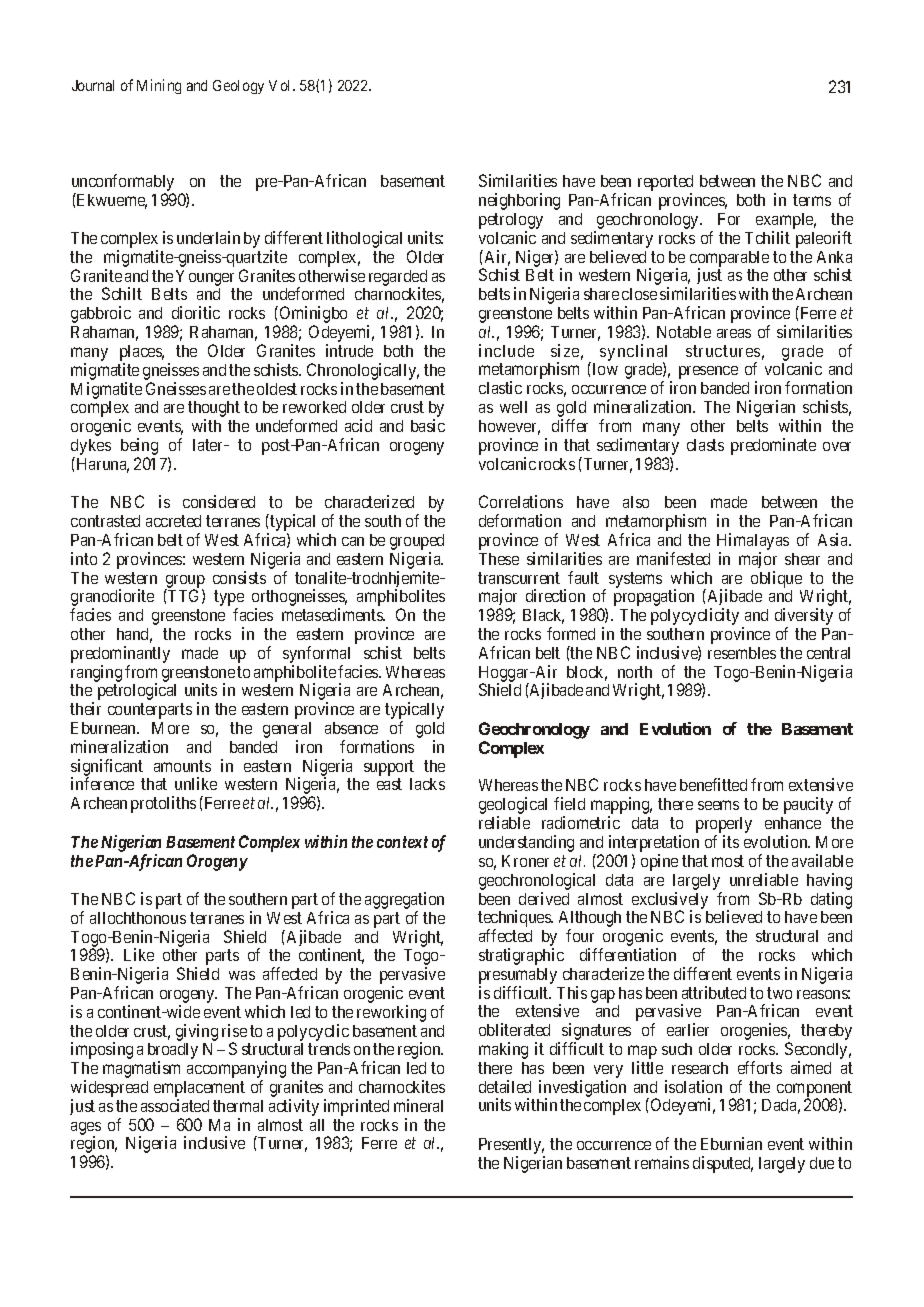 This page has height=1307, width=924. What do you see at coordinates (742, 653) in the page?
I see `resembles` at bounding box center [742, 653].
